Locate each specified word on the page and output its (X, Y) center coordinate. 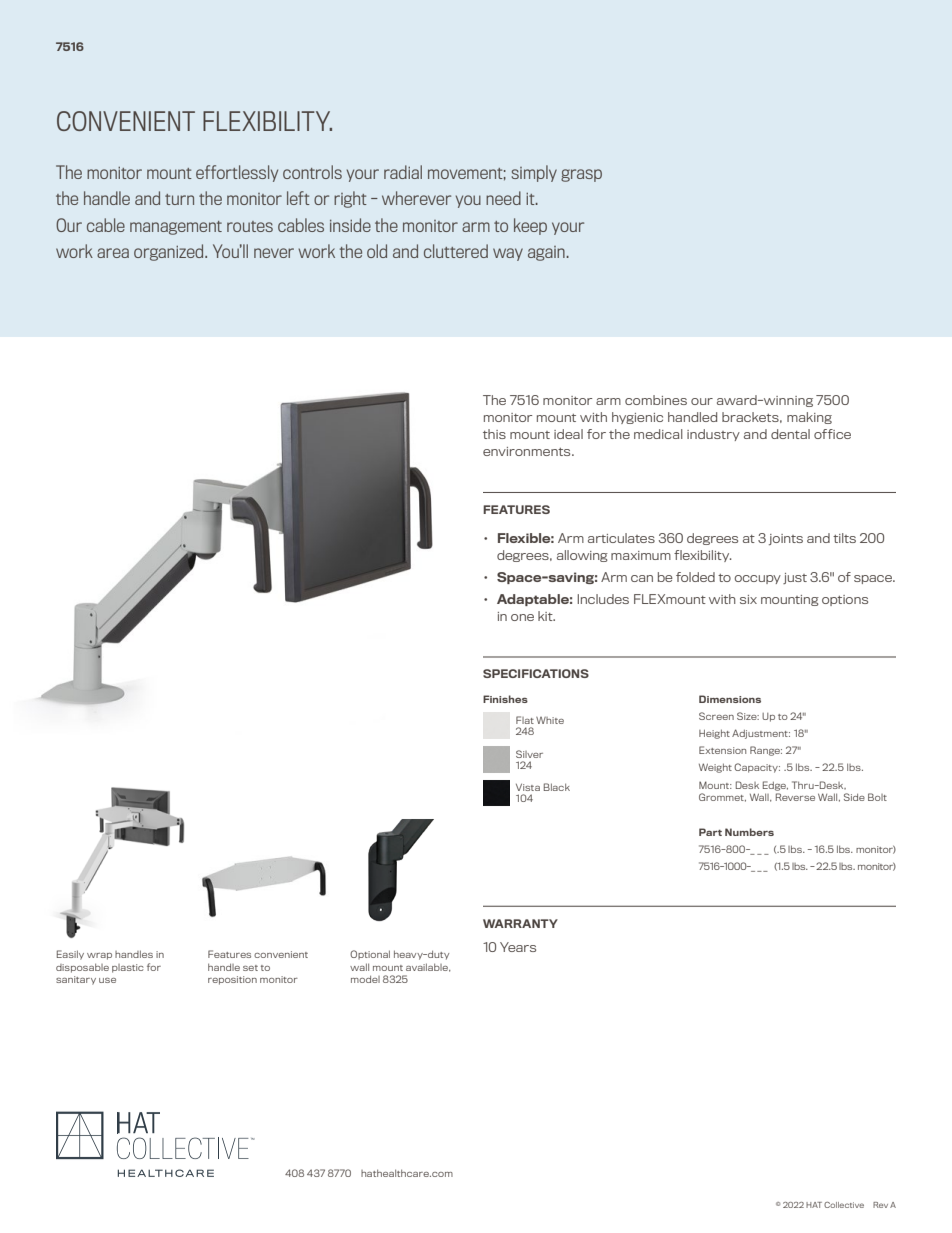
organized (170, 252)
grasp (581, 175)
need (503, 198)
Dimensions (730, 699)
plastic (127, 968)
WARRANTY (520, 923)
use (107, 980)
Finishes (505, 699)
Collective (844, 1205)
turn (179, 199)
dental (790, 434)
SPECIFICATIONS (536, 673)
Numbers (749, 832)
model (365, 979)
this (494, 434)
